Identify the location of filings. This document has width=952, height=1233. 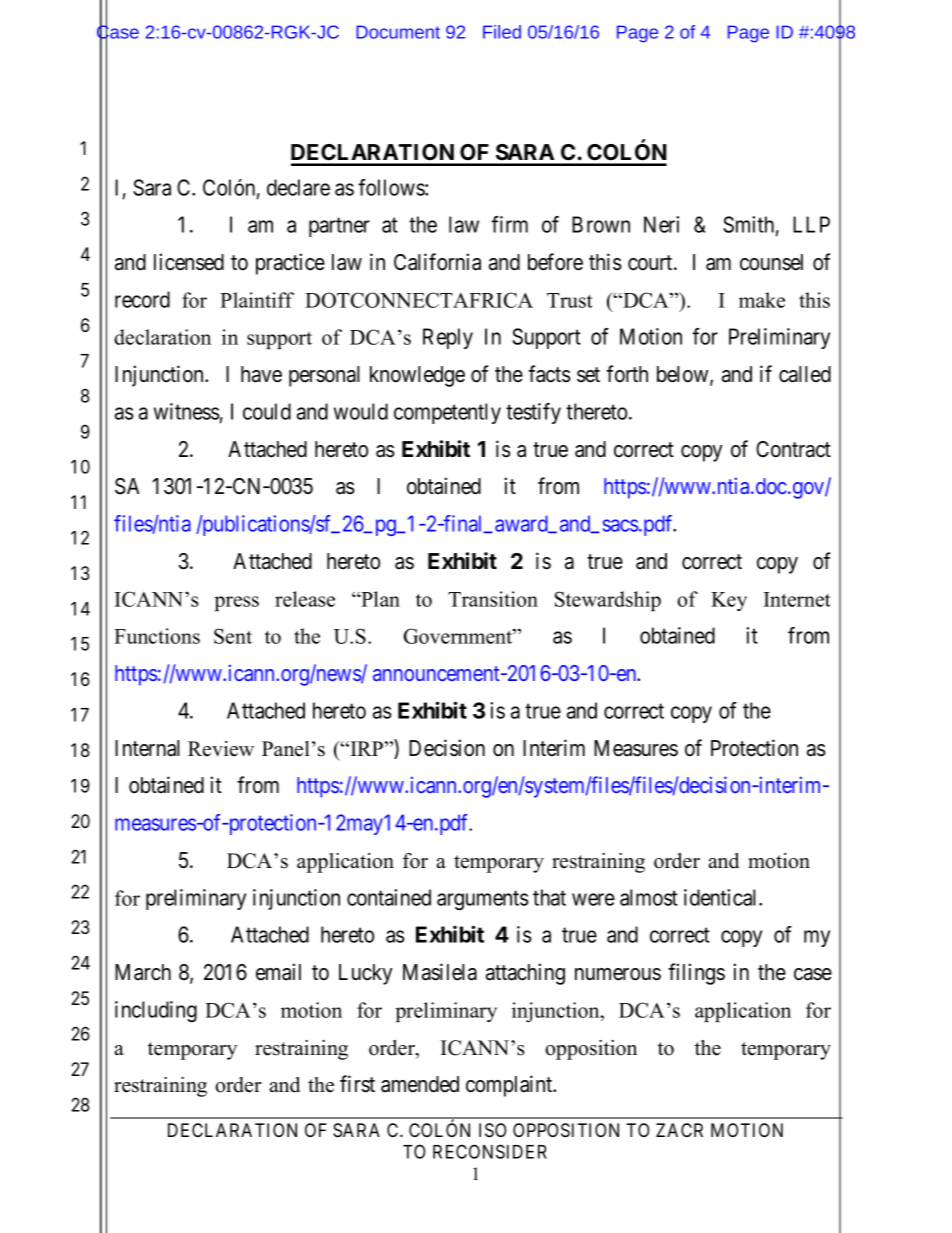
(696, 974).
